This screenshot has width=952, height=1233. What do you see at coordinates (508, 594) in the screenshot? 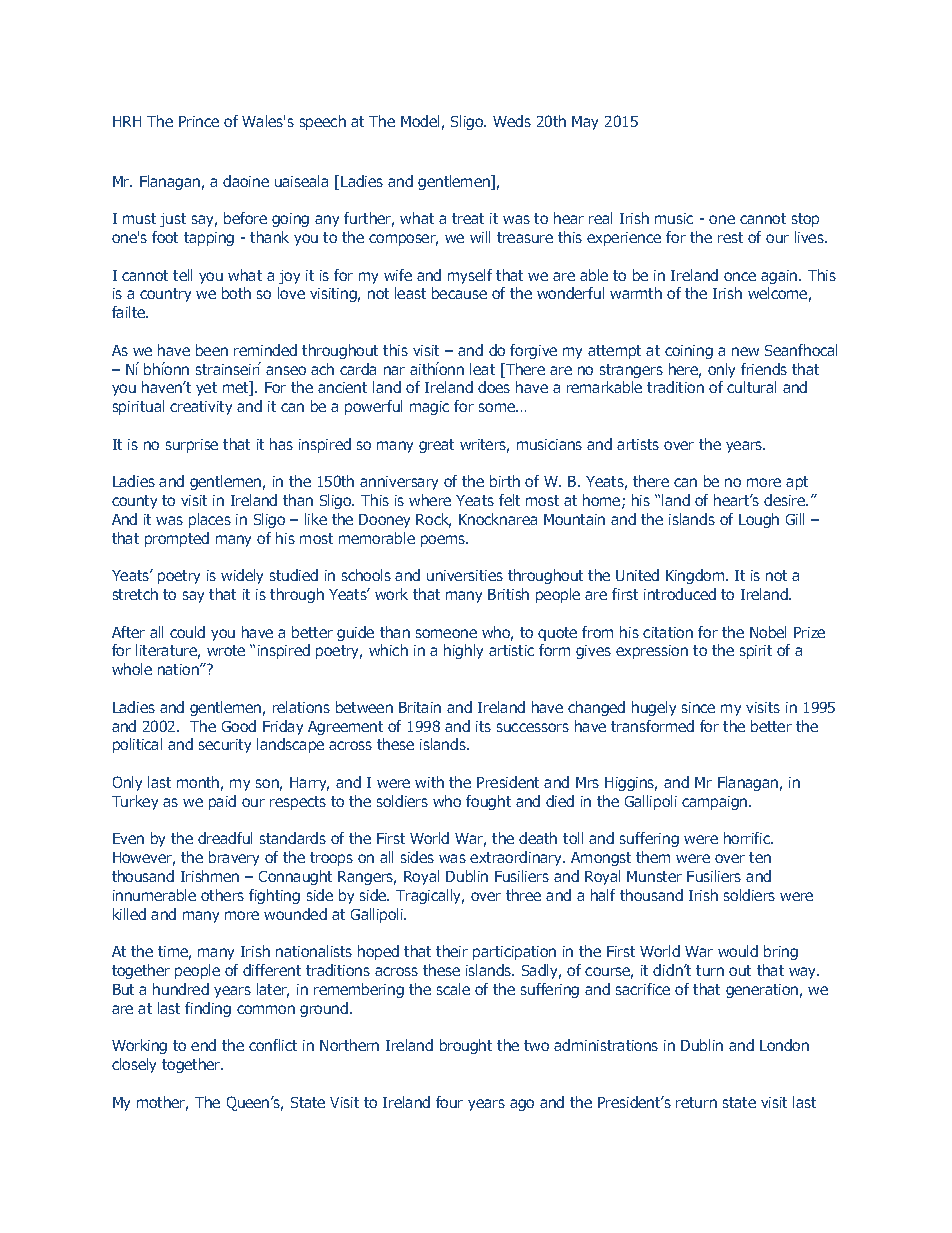
I see `British` at bounding box center [508, 594].
